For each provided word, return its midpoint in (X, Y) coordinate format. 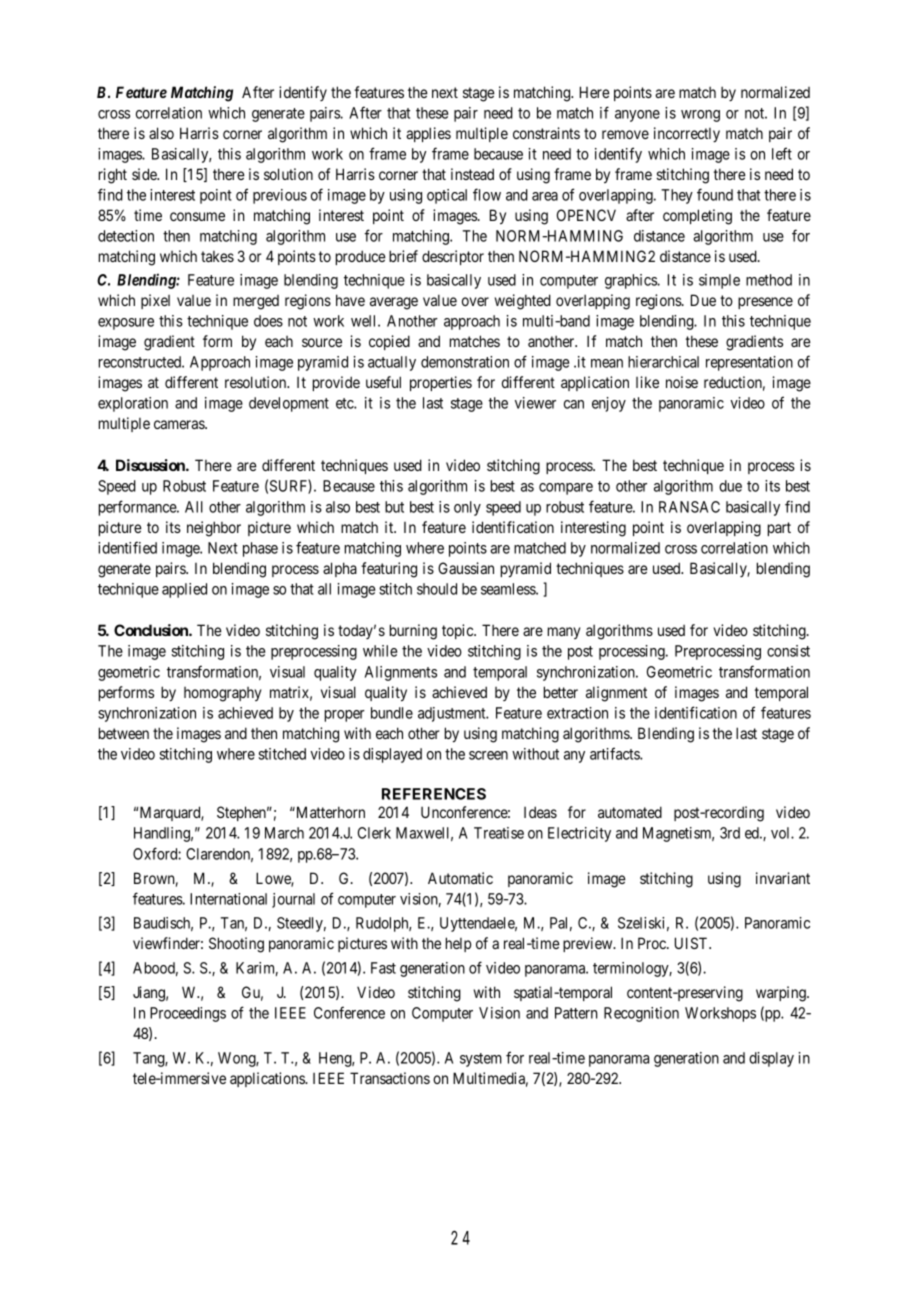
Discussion (151, 465)
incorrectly (687, 134)
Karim (257, 969)
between (124, 733)
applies (428, 134)
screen (488, 755)
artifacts (615, 753)
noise (682, 382)
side (145, 174)
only (467, 508)
